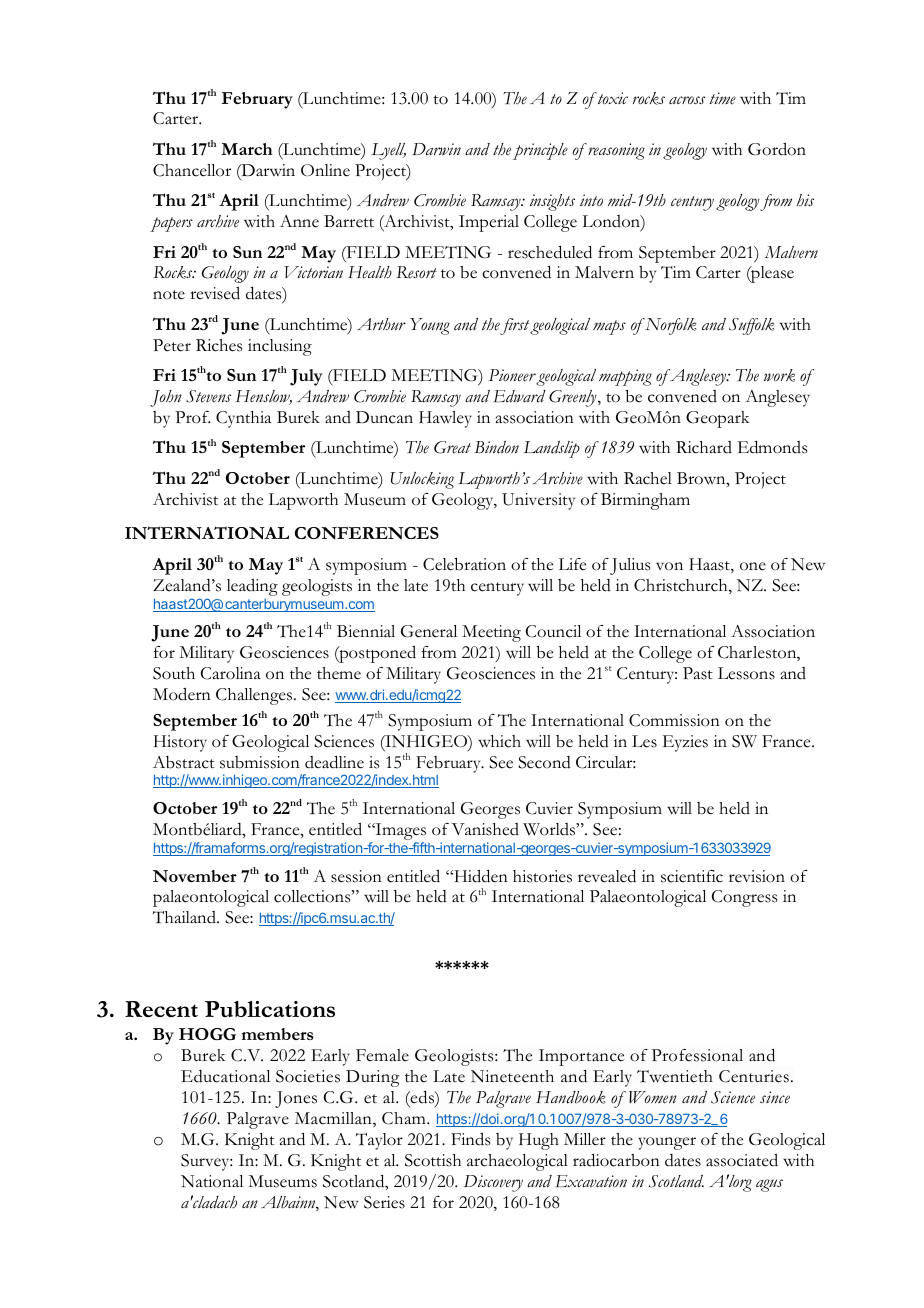 This screenshot has width=924, height=1308. What do you see at coordinates (252, 587) in the screenshot?
I see `leading` at bounding box center [252, 587].
